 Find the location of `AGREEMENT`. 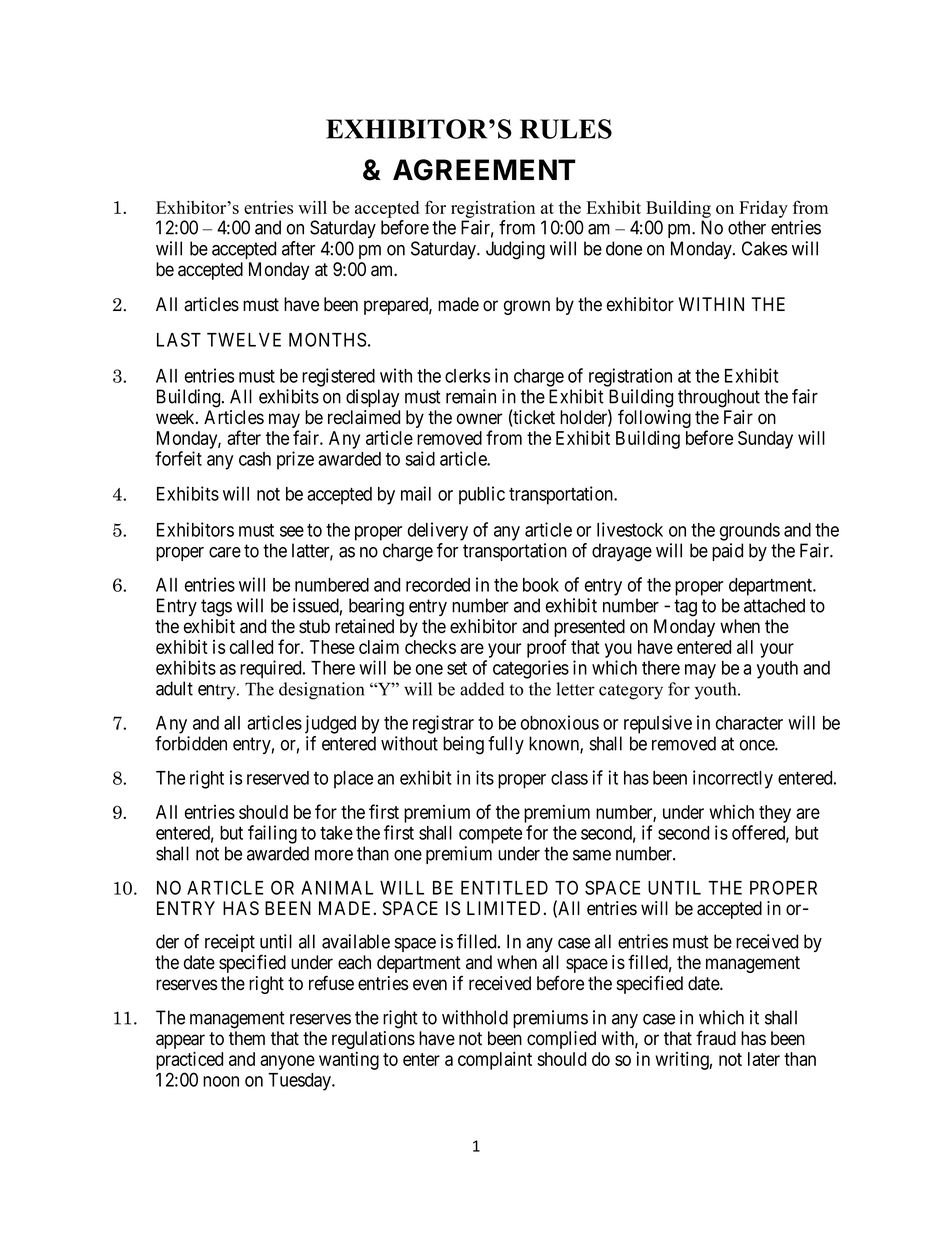

AGREEMENT is located at coordinates (484, 170).
